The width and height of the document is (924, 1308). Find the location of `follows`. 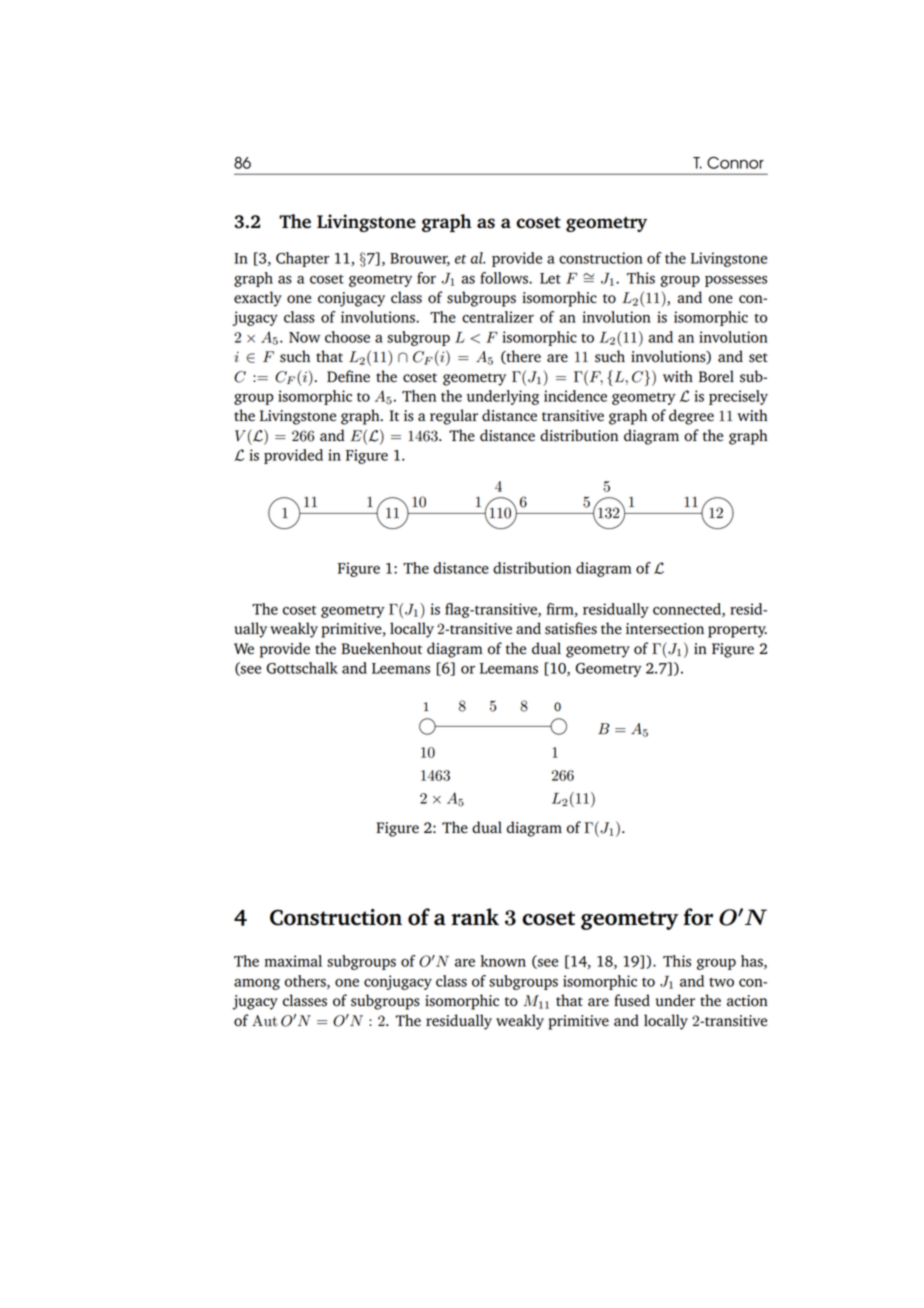

follows is located at coordinates (505, 278).
